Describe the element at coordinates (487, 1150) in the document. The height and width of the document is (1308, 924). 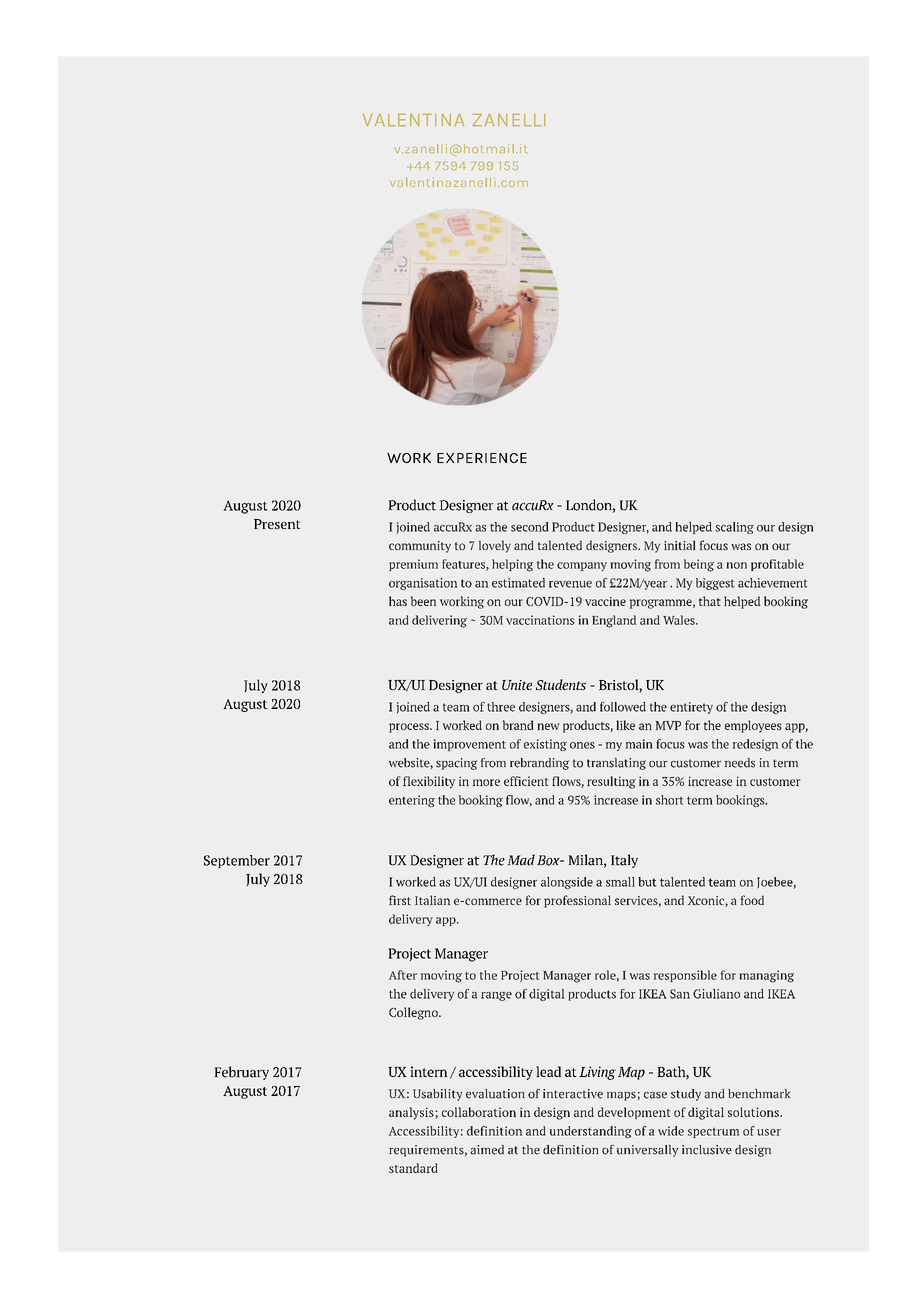
I see `aimed` at that location.
